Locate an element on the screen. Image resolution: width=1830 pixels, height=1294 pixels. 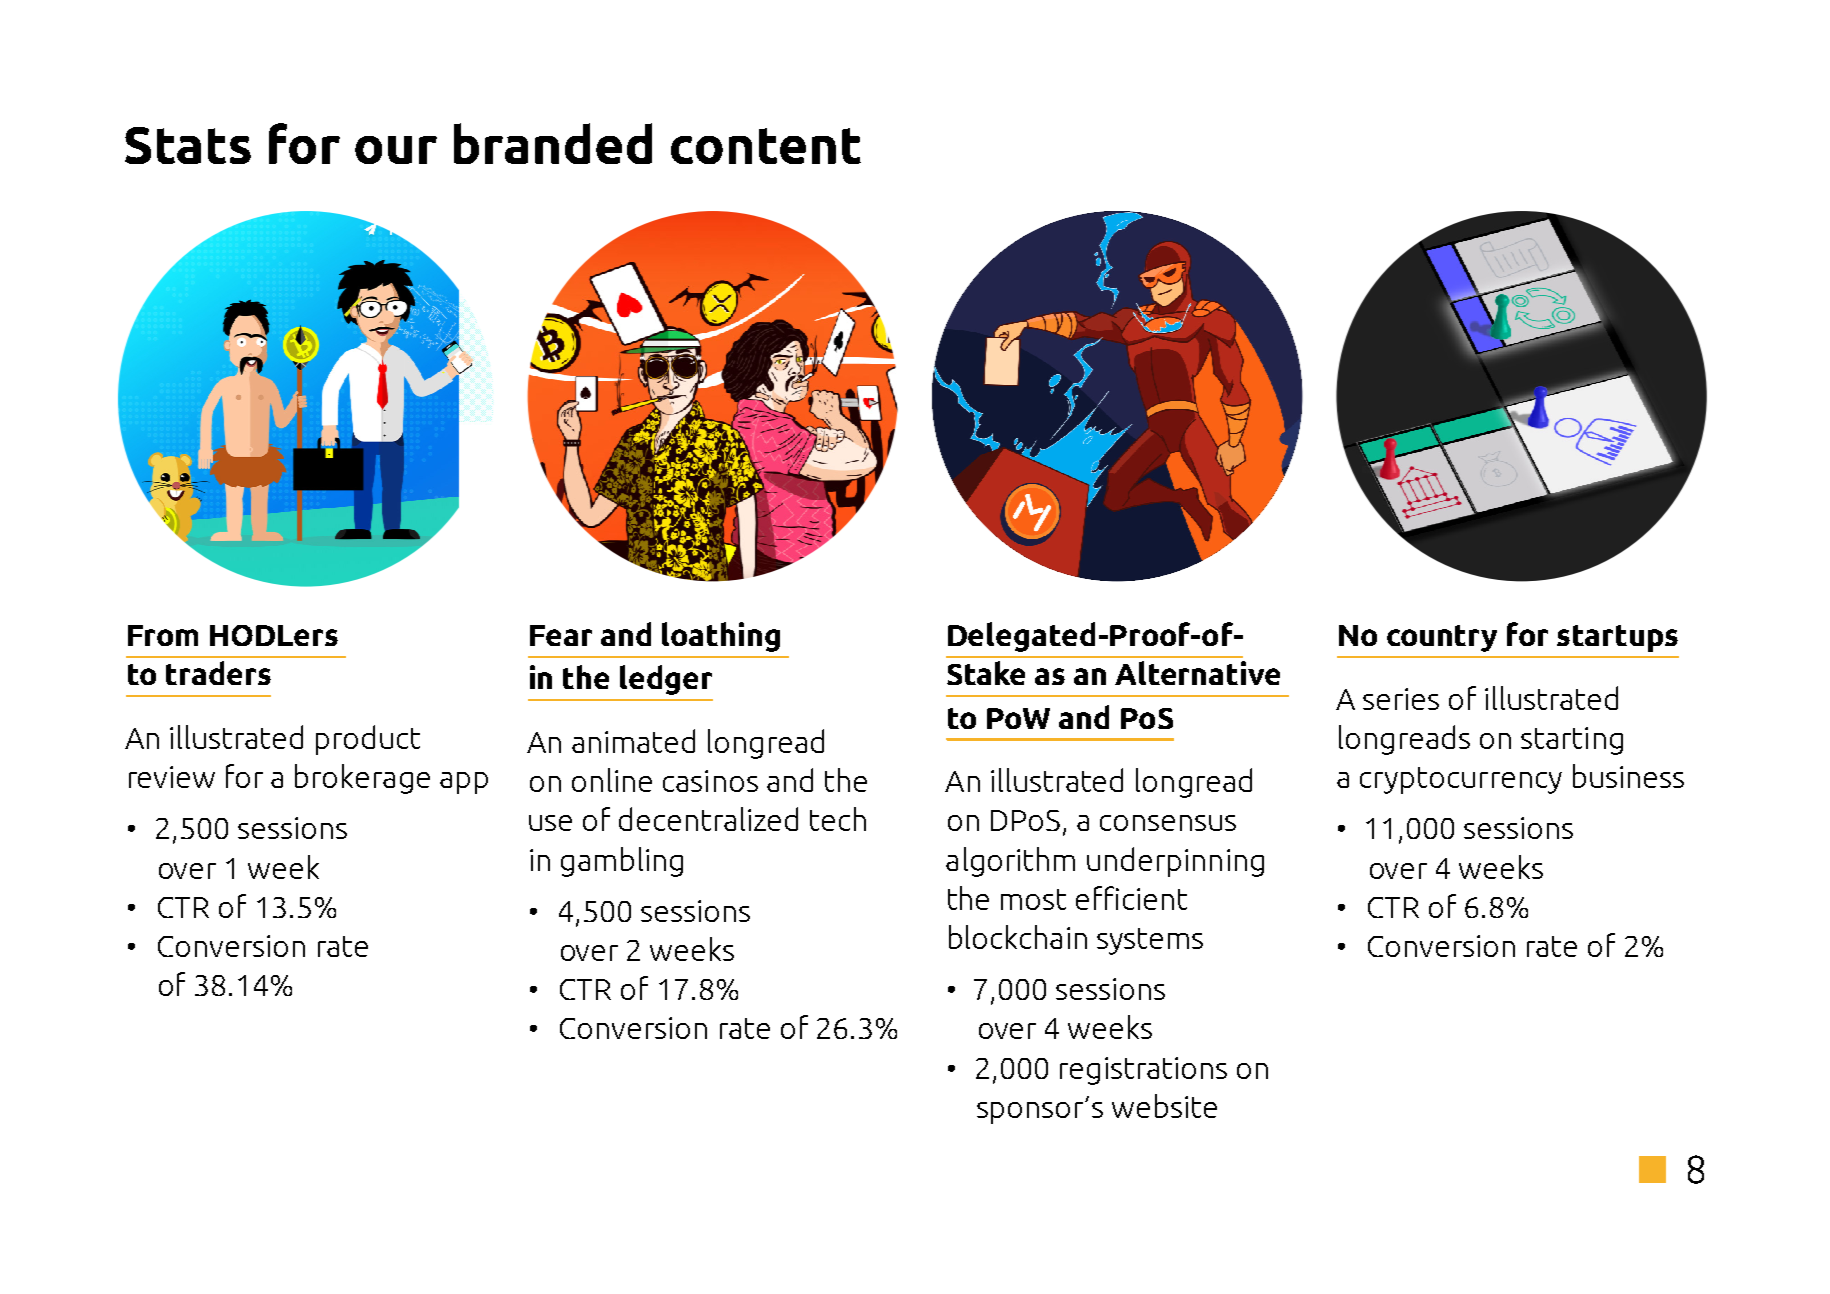
From is located at coordinates (163, 635).
